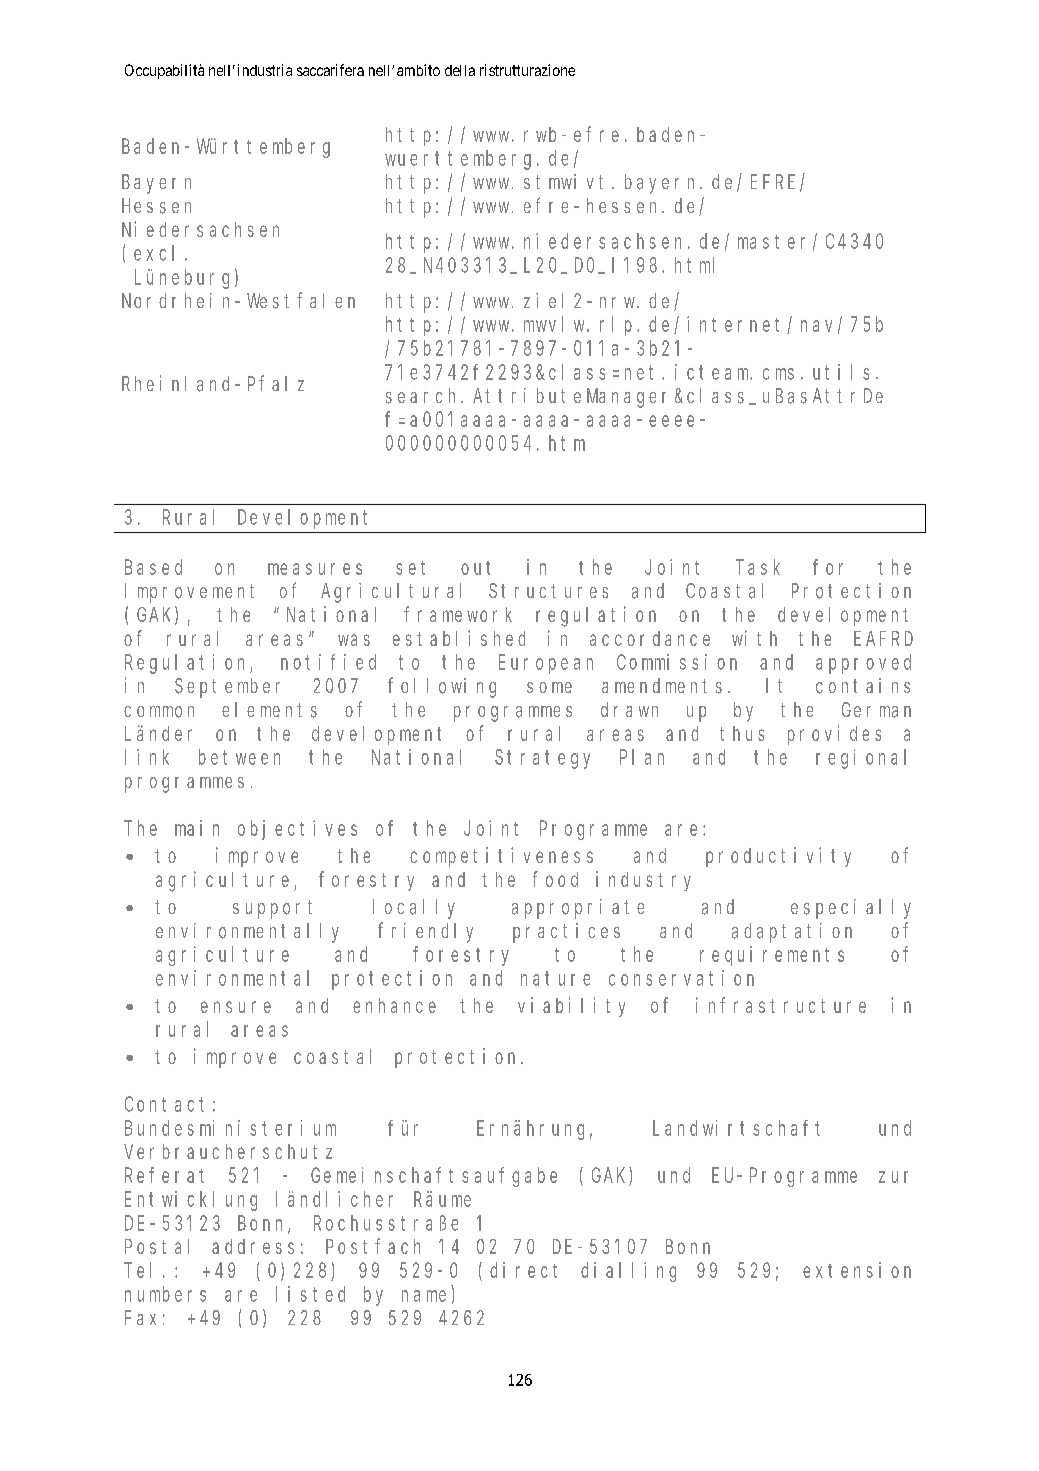 The image size is (1039, 1471). Describe the element at coordinates (197, 828) in the screenshot. I see `main` at that location.
